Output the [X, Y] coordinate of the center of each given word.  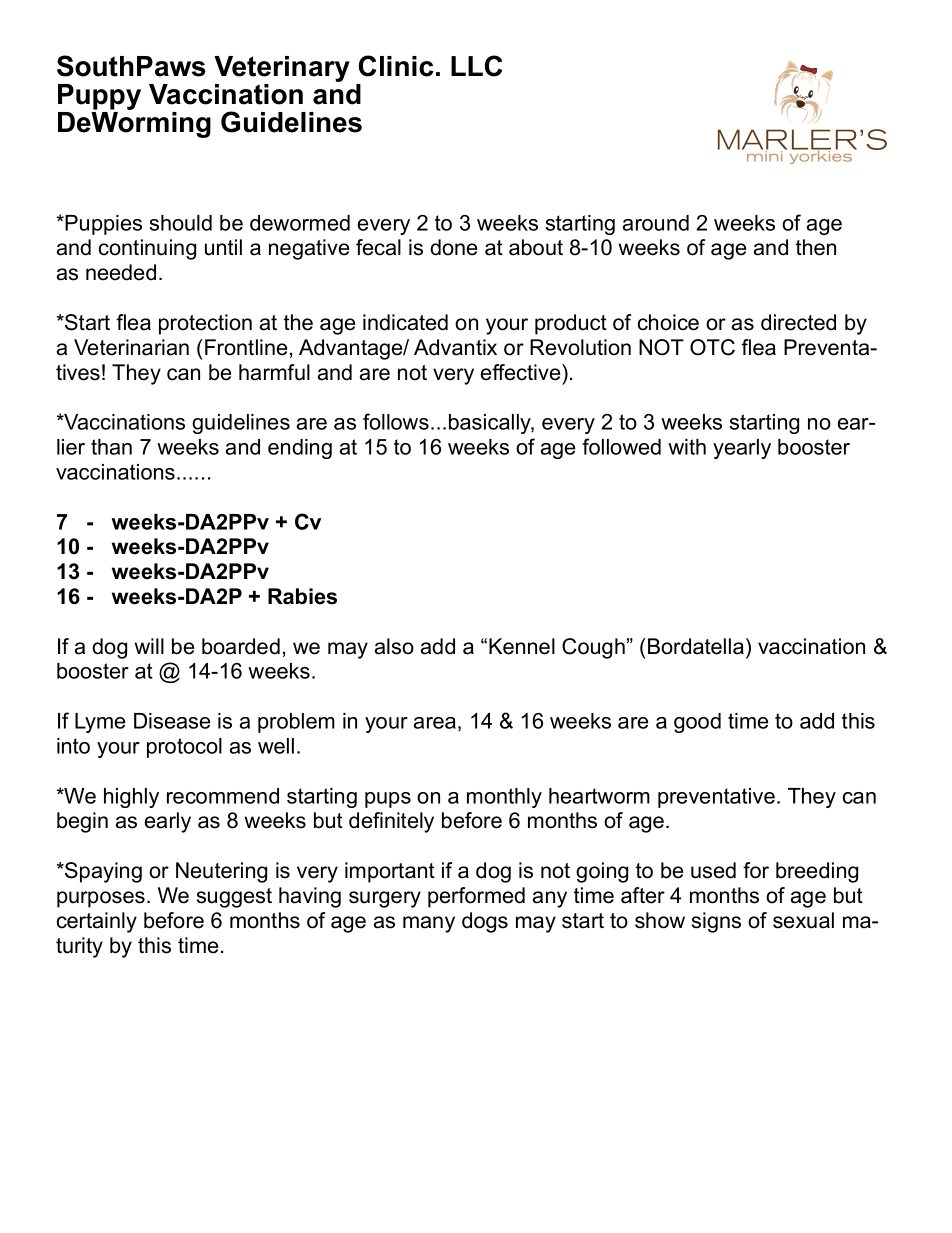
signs [716, 922]
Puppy [99, 98]
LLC [476, 66]
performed [476, 897]
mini [764, 155]
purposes [101, 899]
